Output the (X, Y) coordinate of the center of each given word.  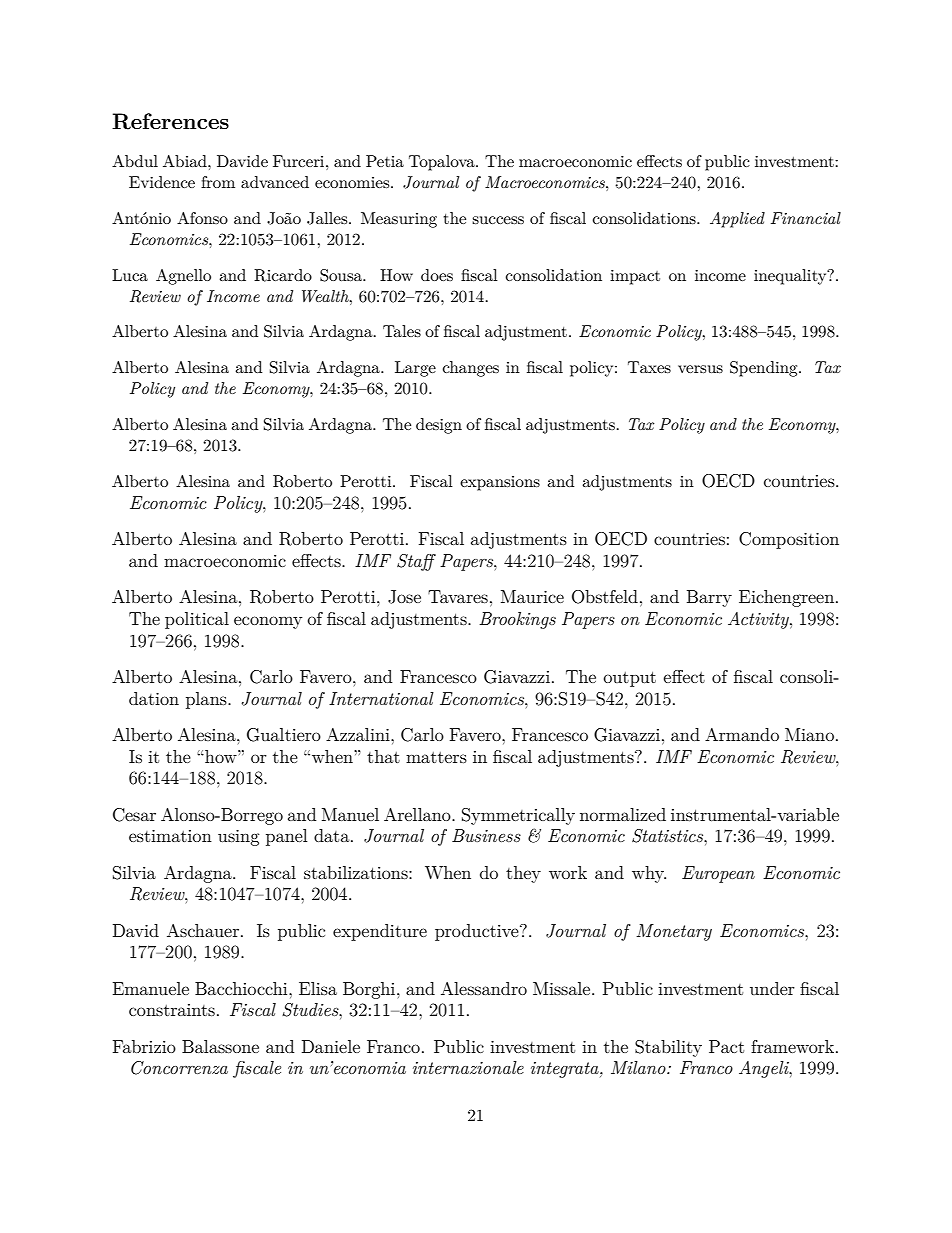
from (218, 182)
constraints (172, 1010)
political (197, 620)
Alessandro (484, 988)
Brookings (517, 620)
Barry (709, 598)
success (498, 220)
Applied (737, 220)
